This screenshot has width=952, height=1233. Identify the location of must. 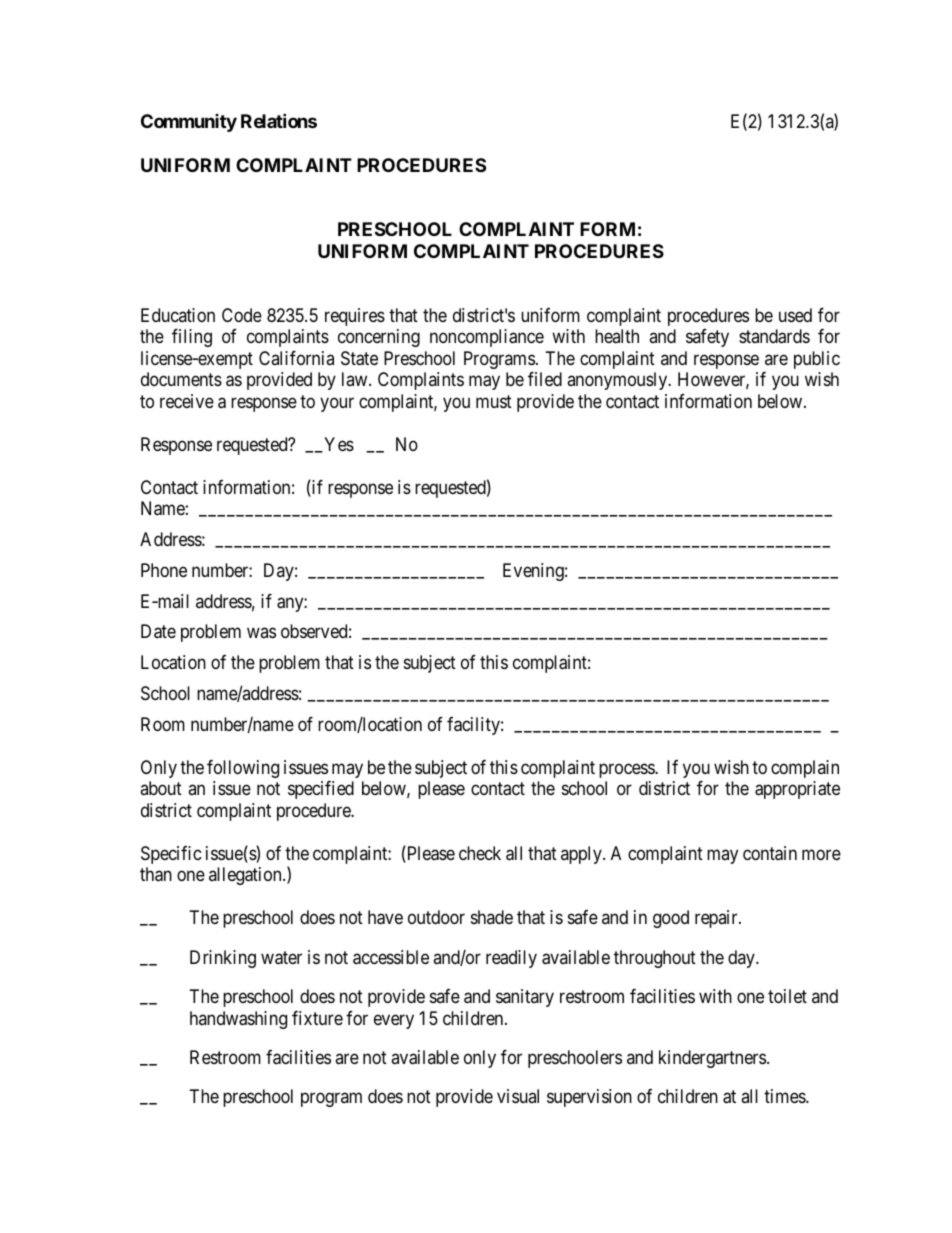
(494, 401).
